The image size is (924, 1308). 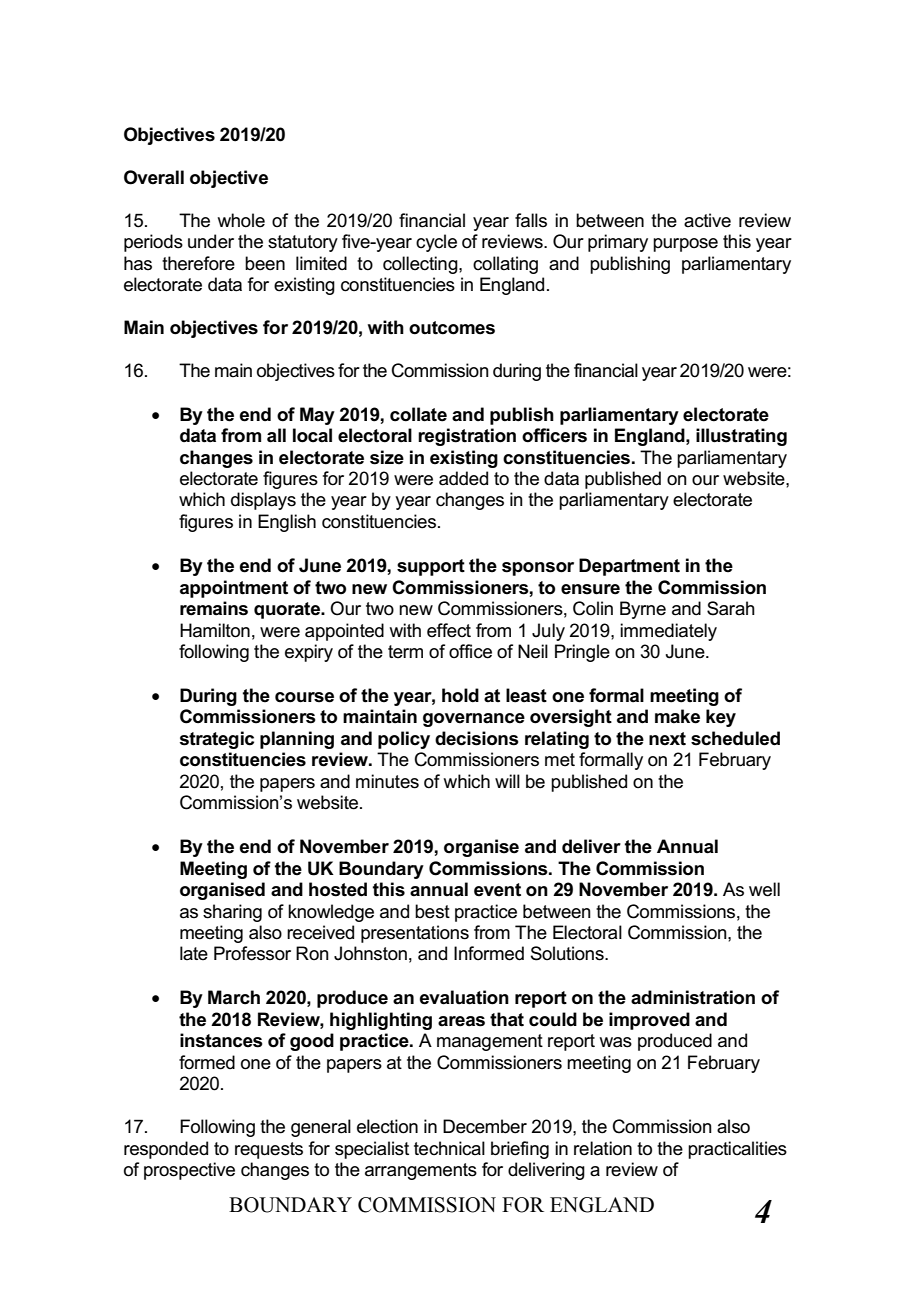 I want to click on displays, so click(x=263, y=501).
